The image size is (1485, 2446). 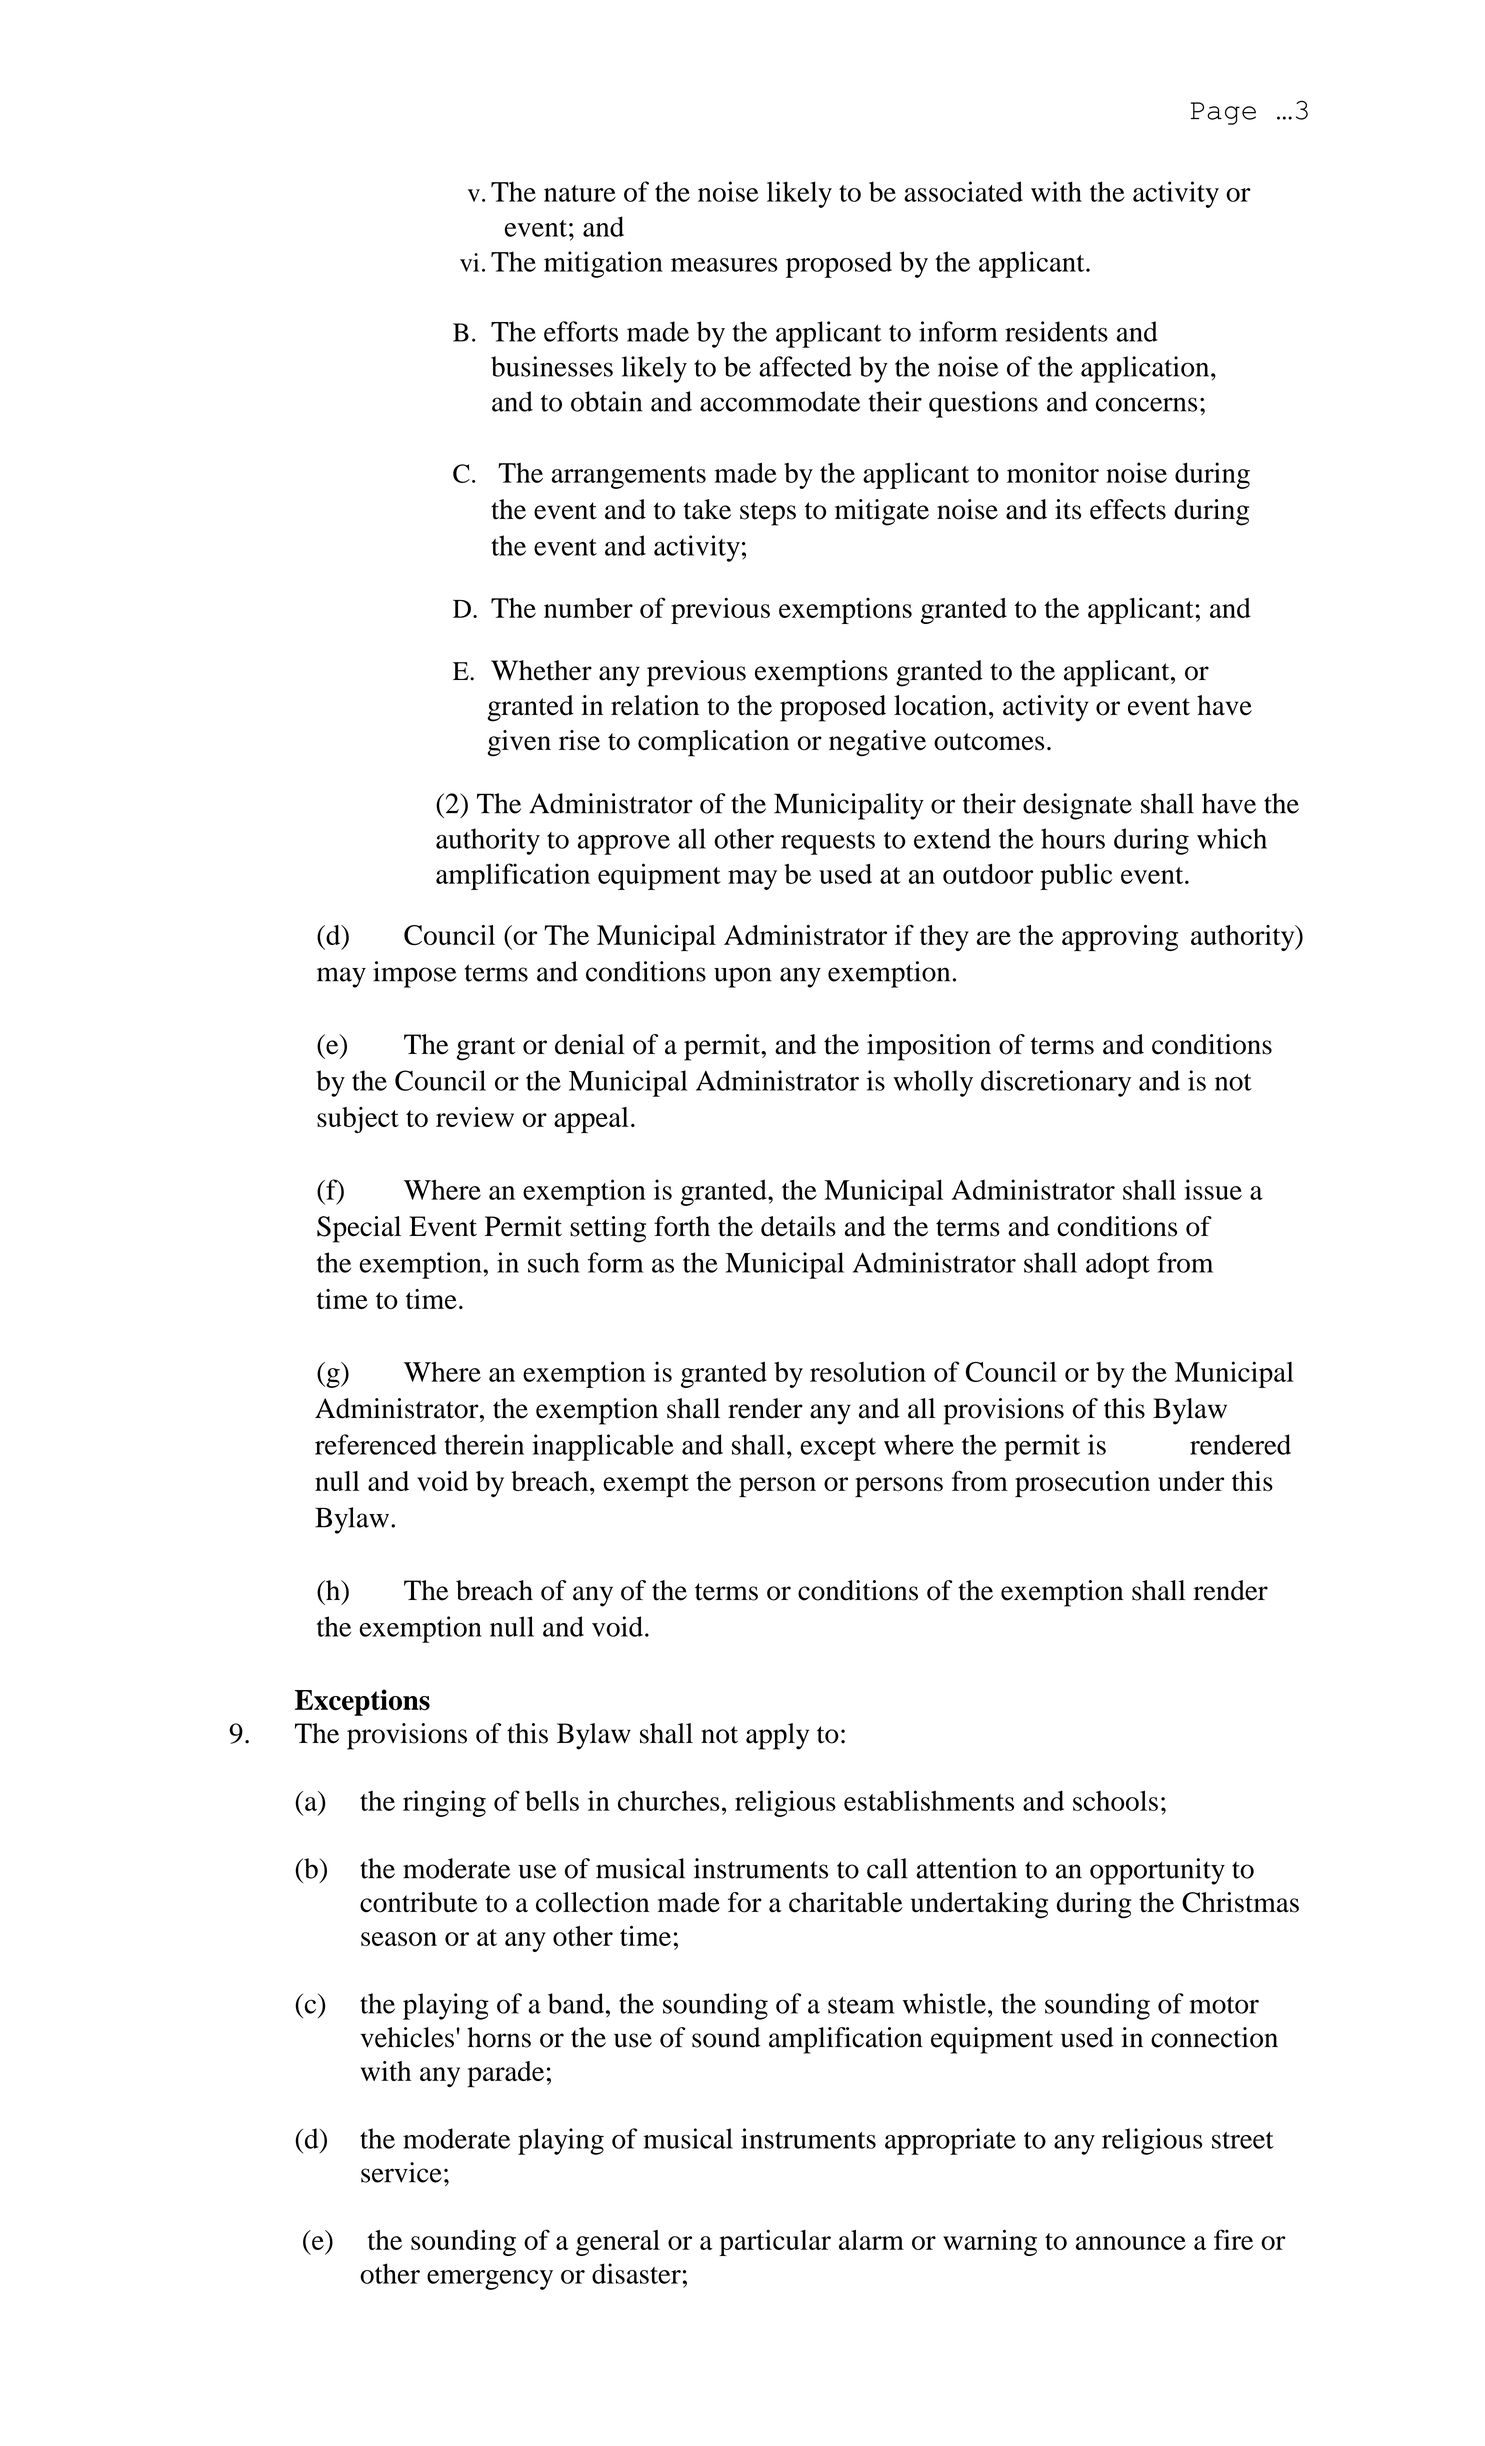 I want to click on measures, so click(x=724, y=265).
